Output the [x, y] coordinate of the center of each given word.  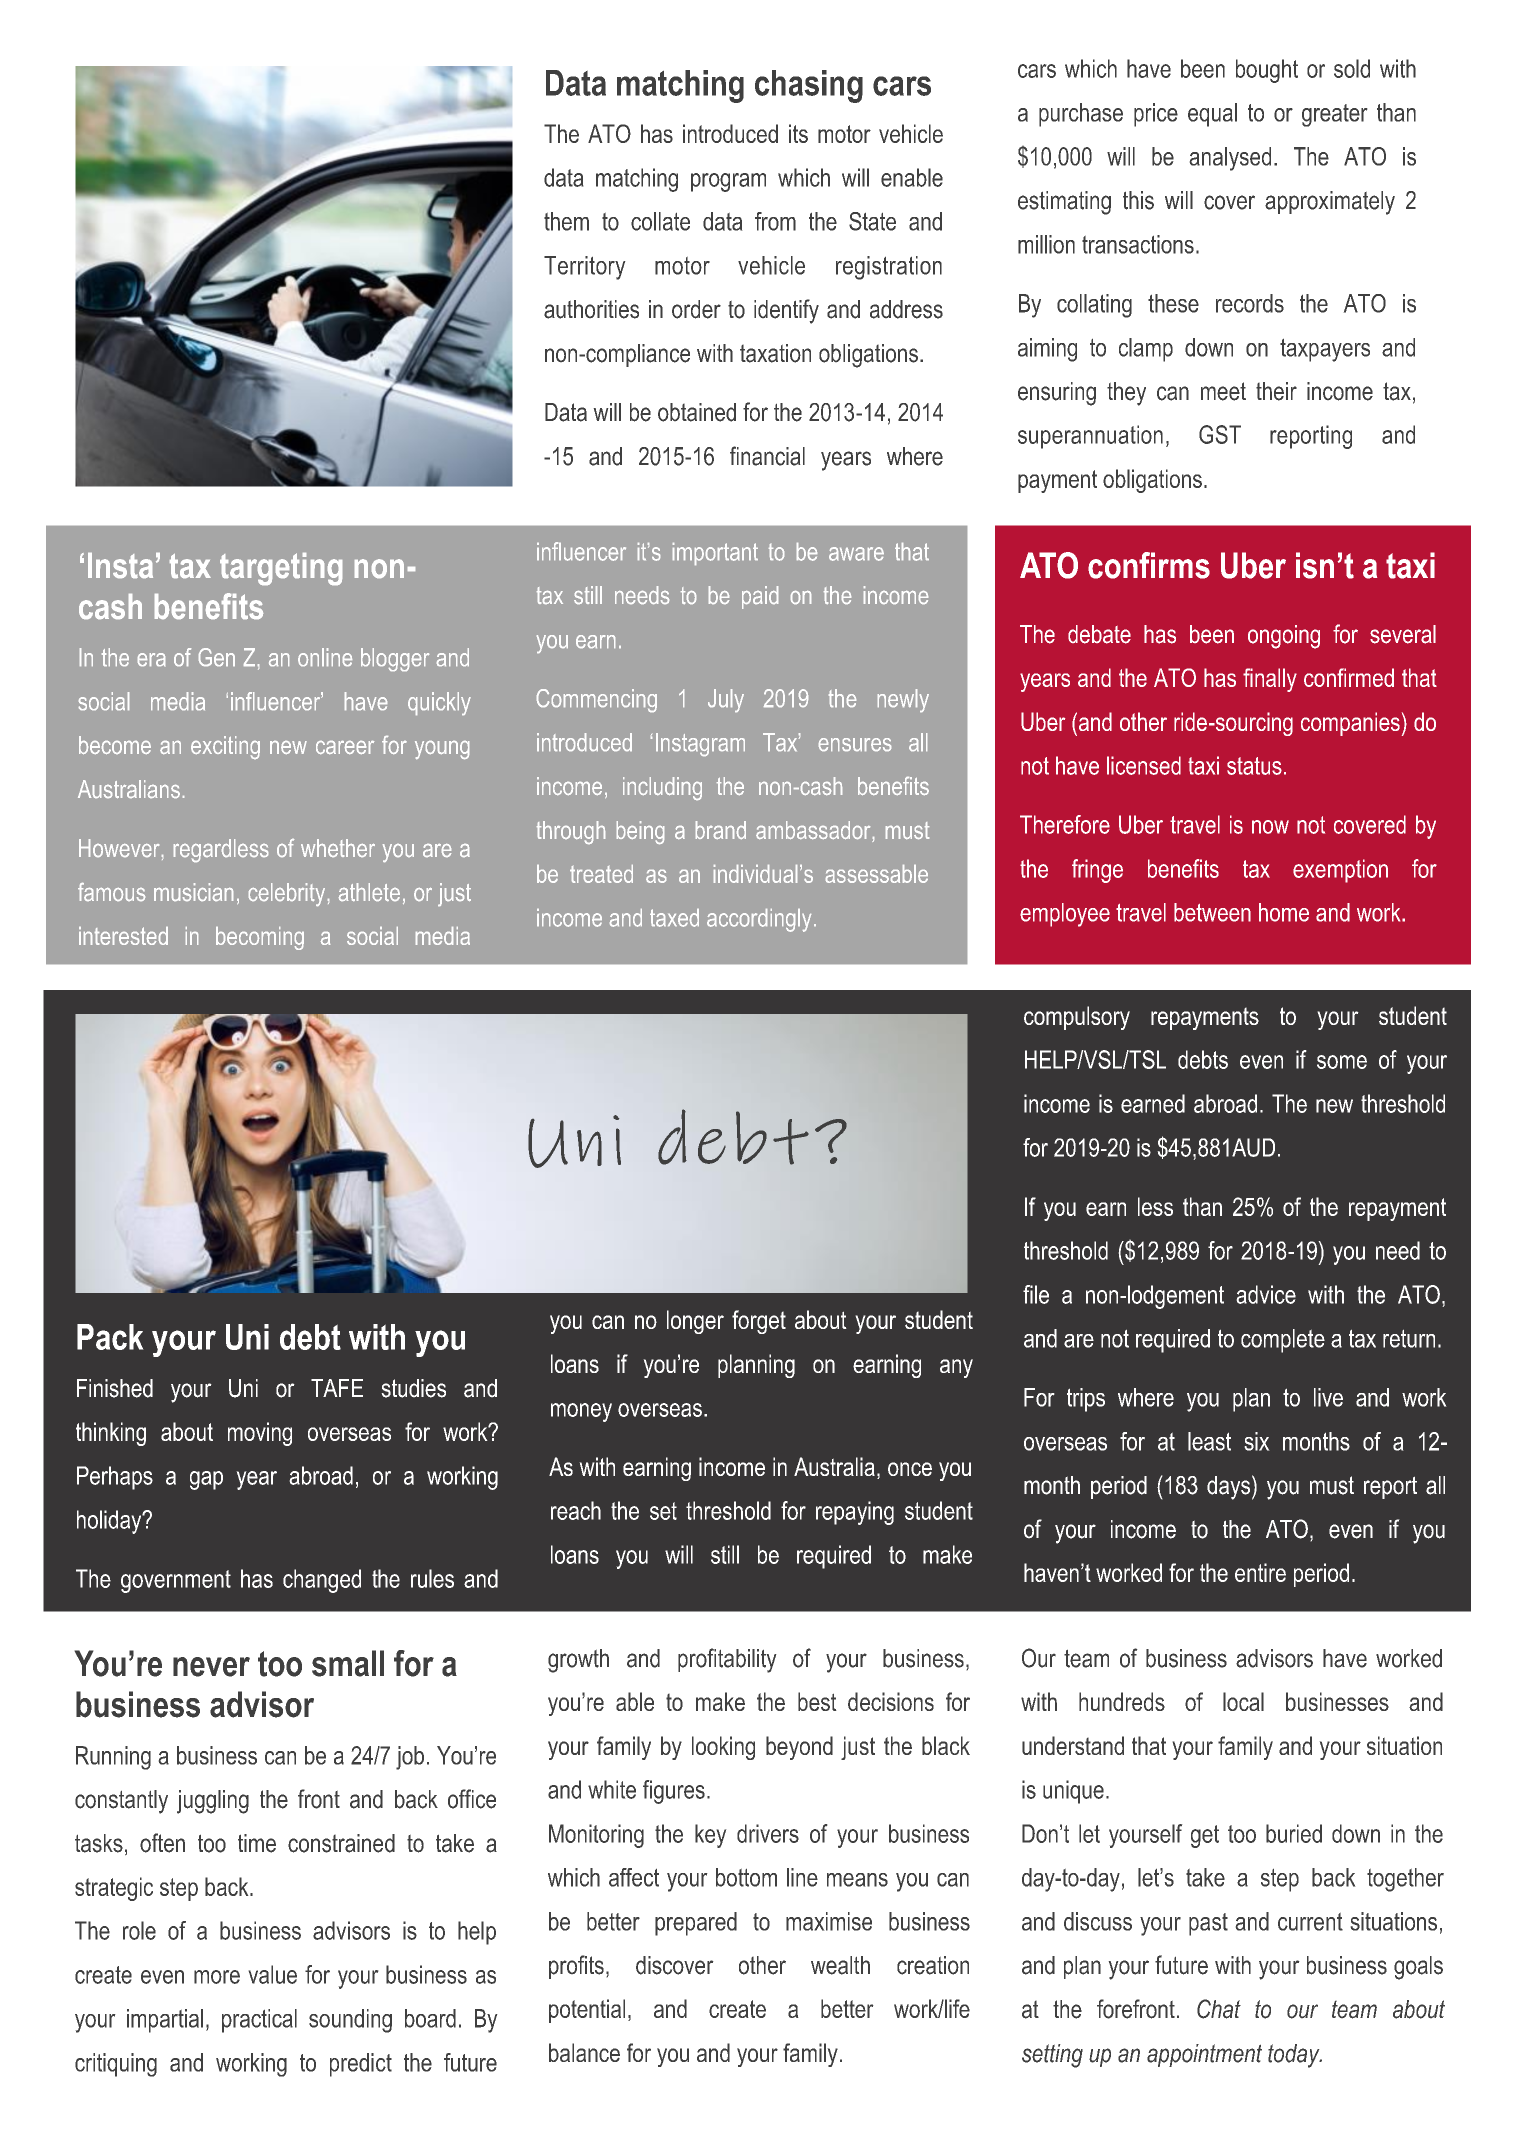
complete [1283, 1341]
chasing [809, 86]
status [1254, 766]
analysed [1230, 159]
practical [259, 2021]
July [726, 700]
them [566, 221]
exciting [225, 747]
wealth [840, 1965]
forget [759, 1322]
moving [260, 1434]
